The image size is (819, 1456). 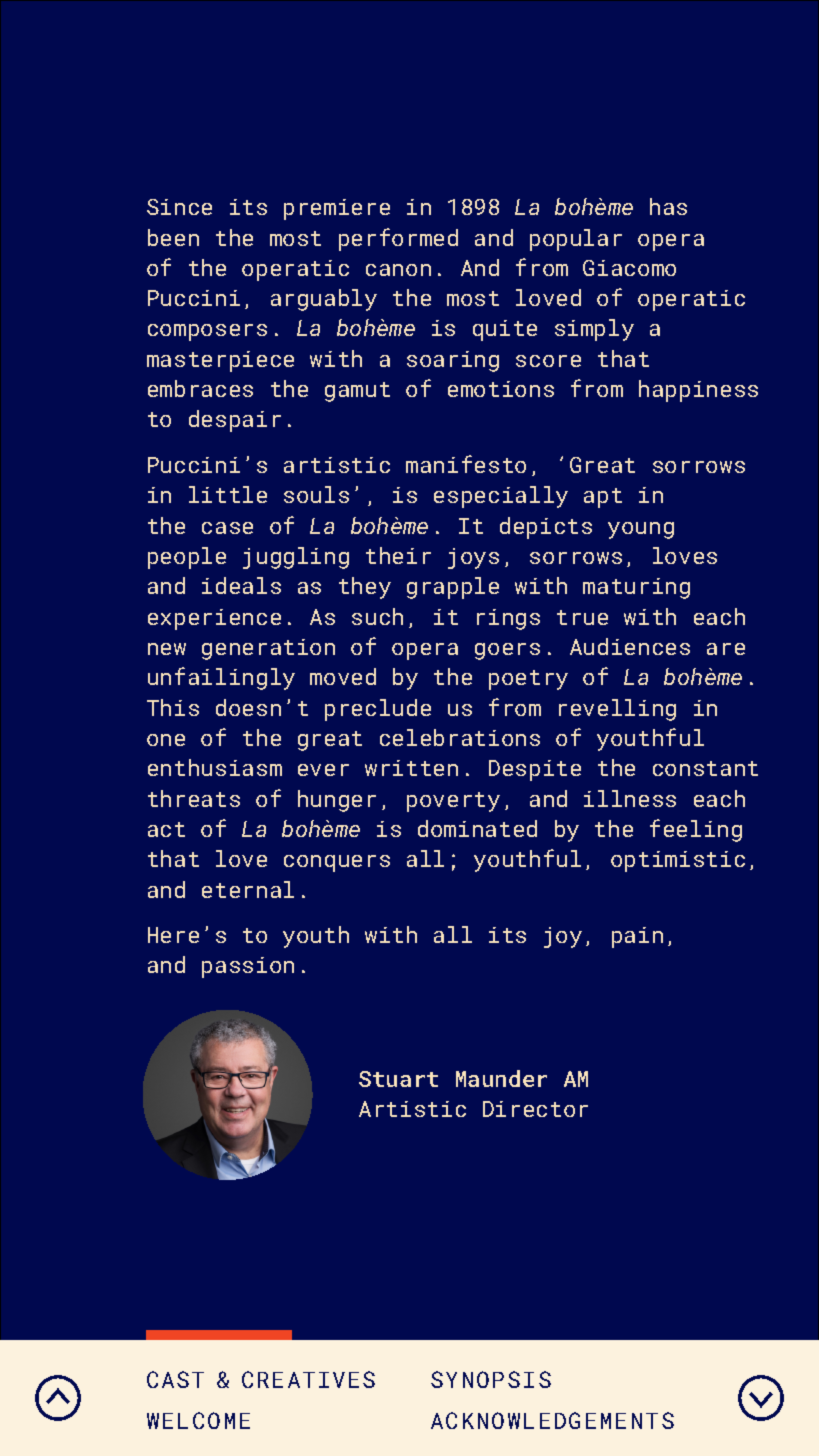 I want to click on has, so click(x=668, y=206).
